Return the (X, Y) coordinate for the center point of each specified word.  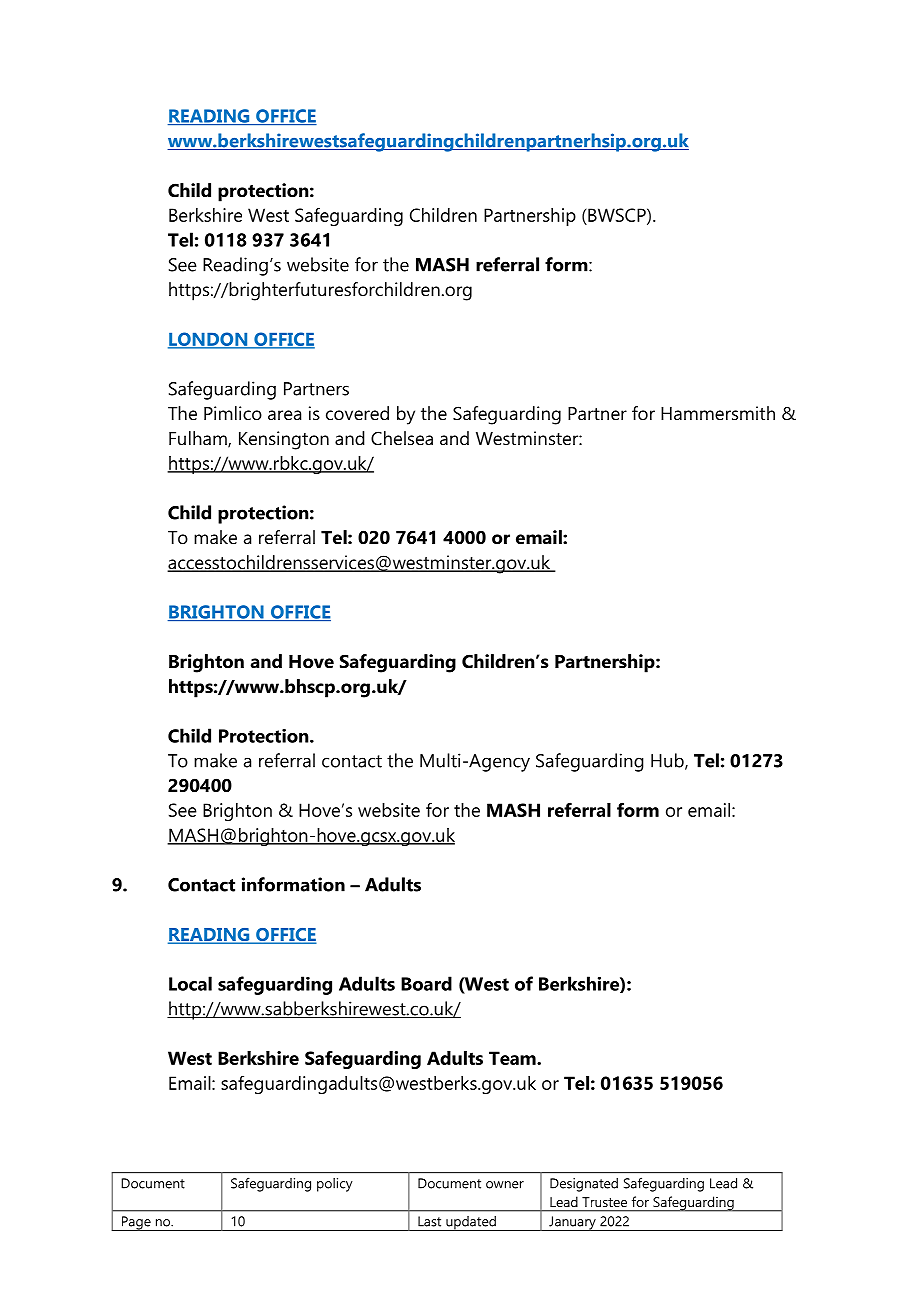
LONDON (209, 340)
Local (190, 983)
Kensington (284, 440)
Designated (584, 1185)
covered (357, 413)
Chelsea (402, 438)
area (284, 415)
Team (513, 1058)
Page (136, 1223)
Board (426, 983)
